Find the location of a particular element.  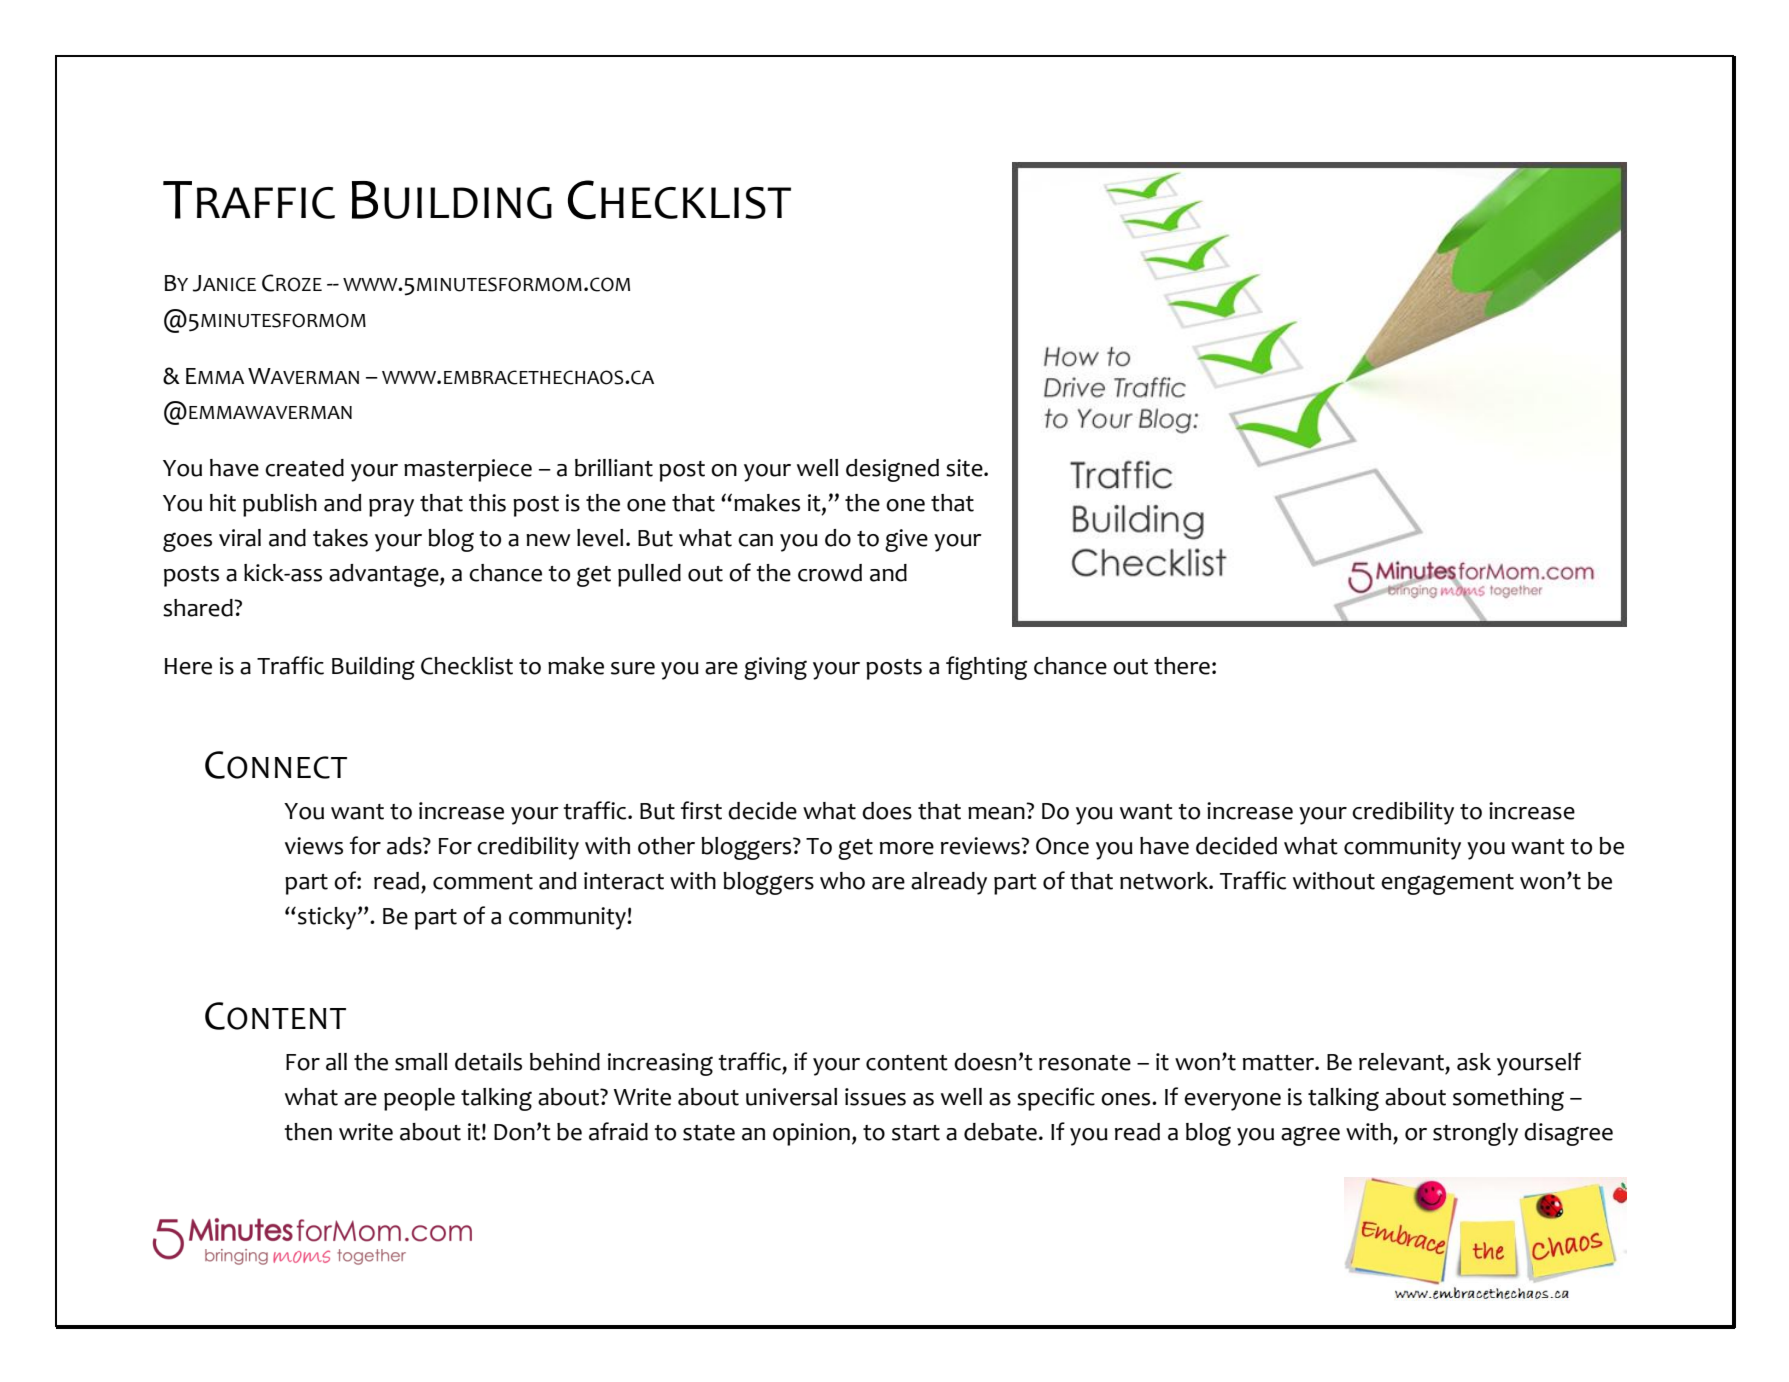

first is located at coordinates (701, 810).
